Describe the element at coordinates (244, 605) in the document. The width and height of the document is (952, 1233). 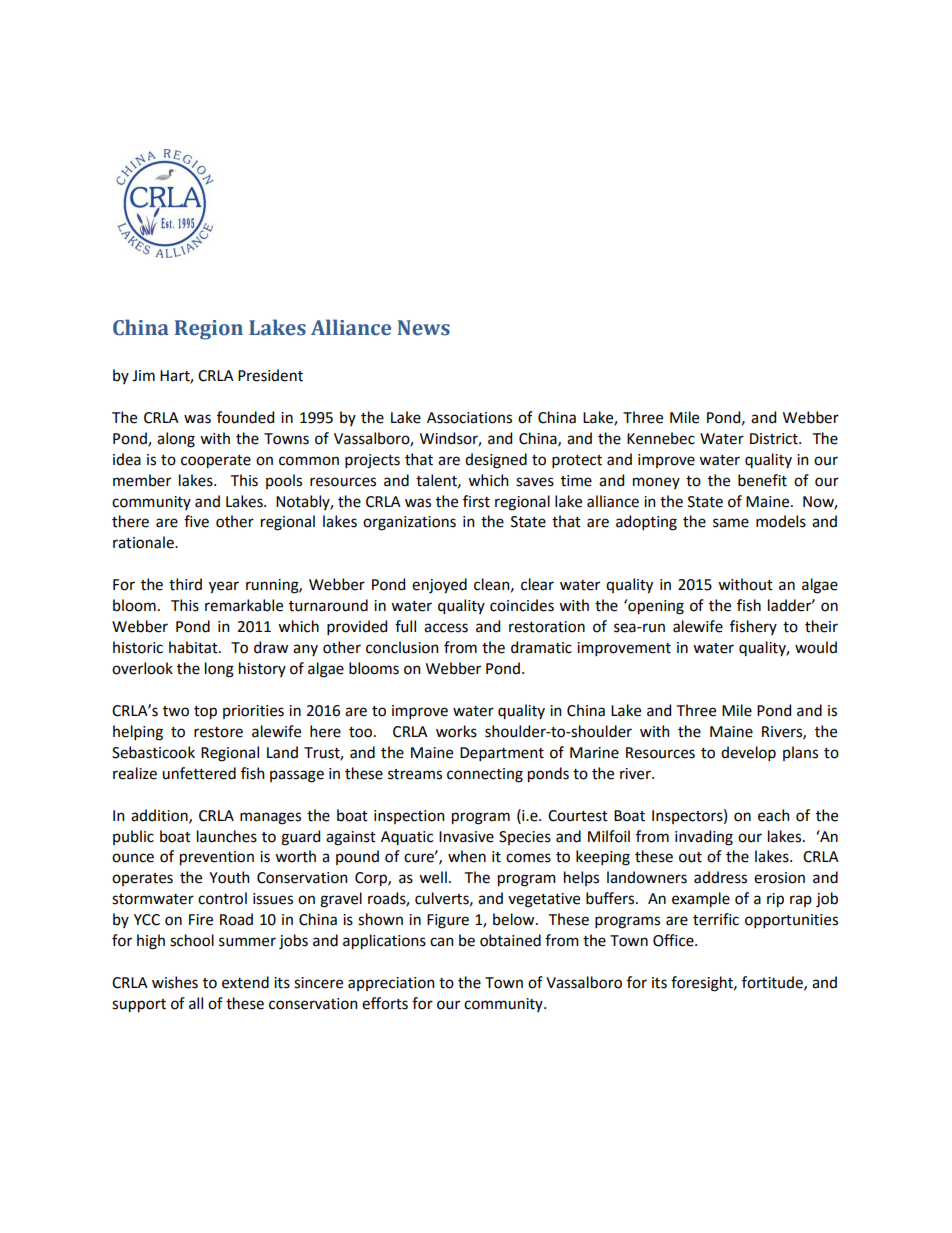
I see `remarkable` at that location.
